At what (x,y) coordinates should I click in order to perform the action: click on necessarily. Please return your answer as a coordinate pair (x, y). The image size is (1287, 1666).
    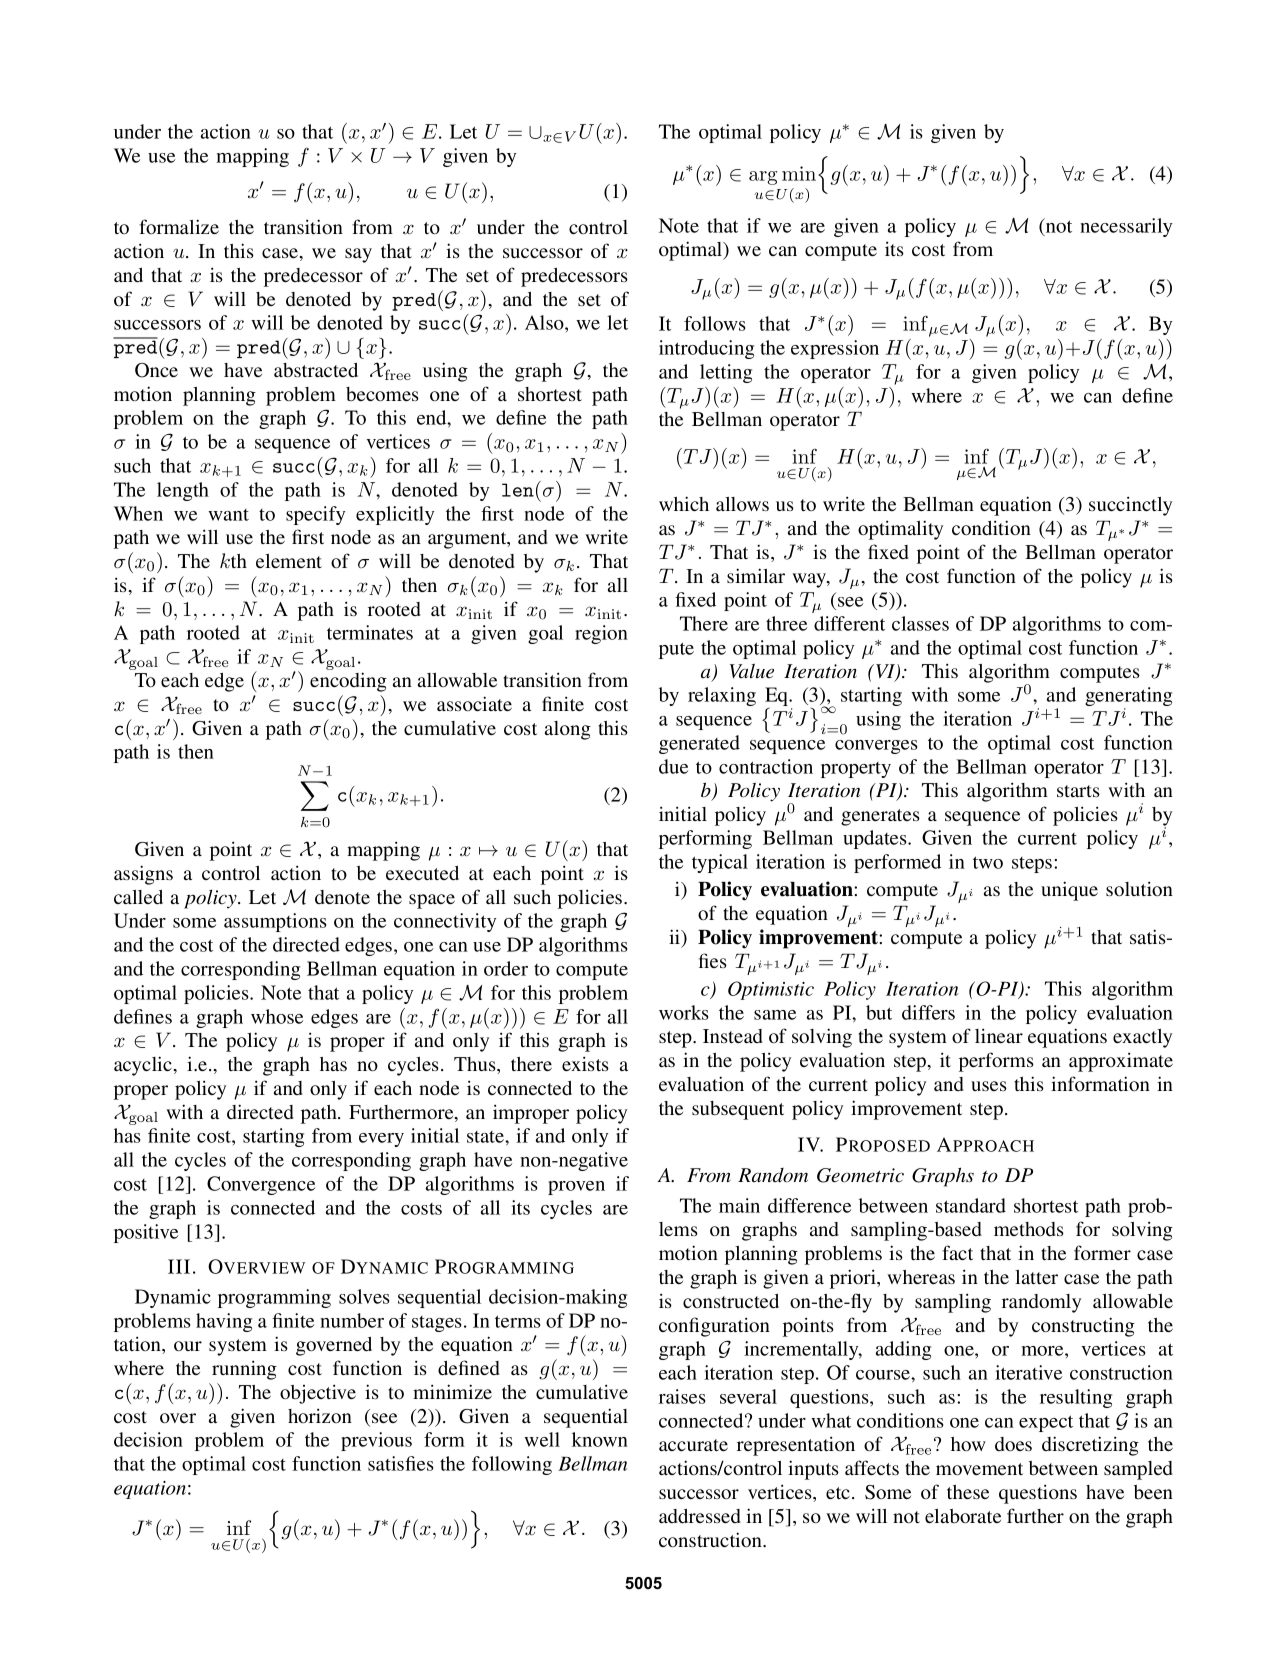
    Looking at the image, I should click on (1126, 227).
